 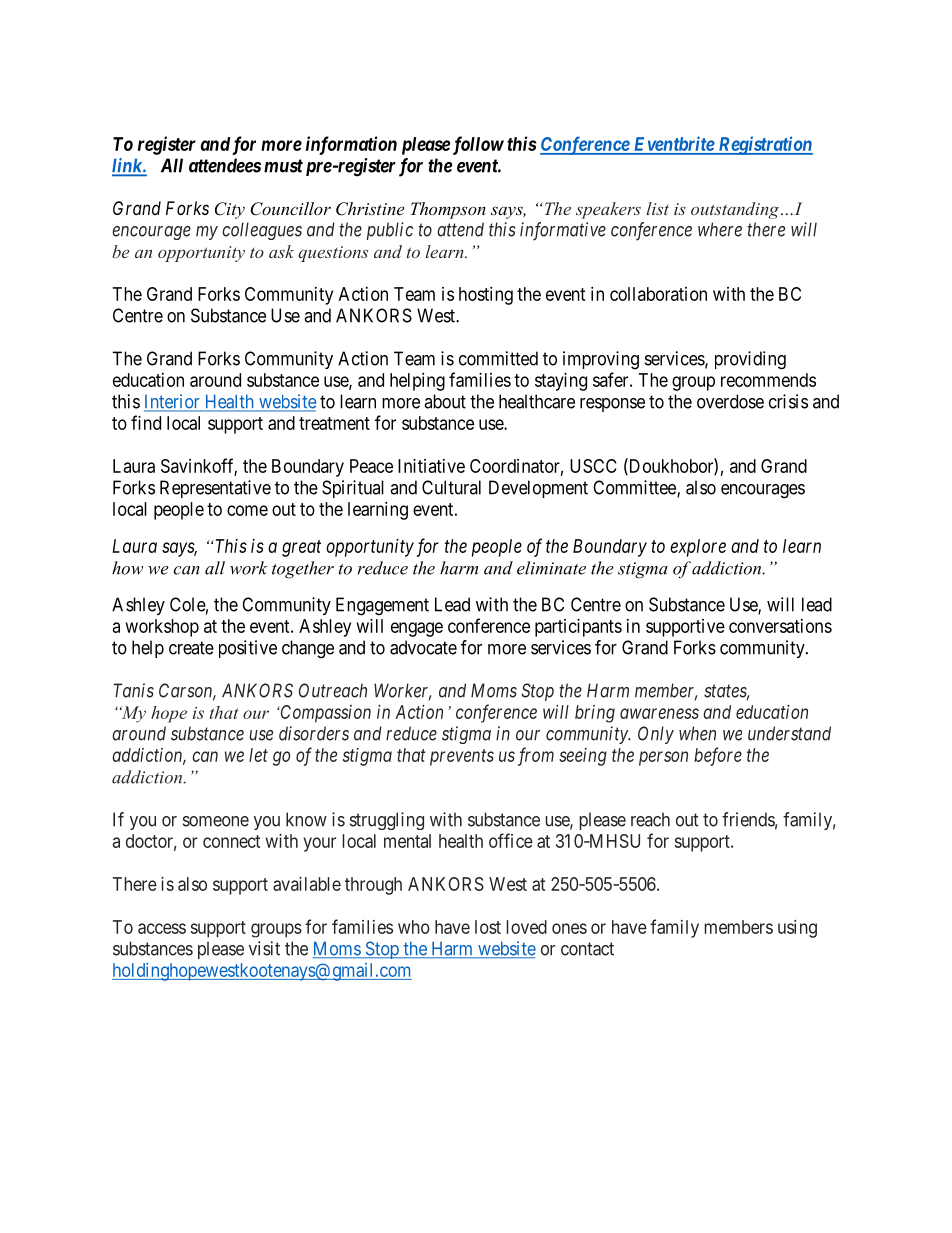 What do you see at coordinates (423, 647) in the document?
I see `advocate` at bounding box center [423, 647].
